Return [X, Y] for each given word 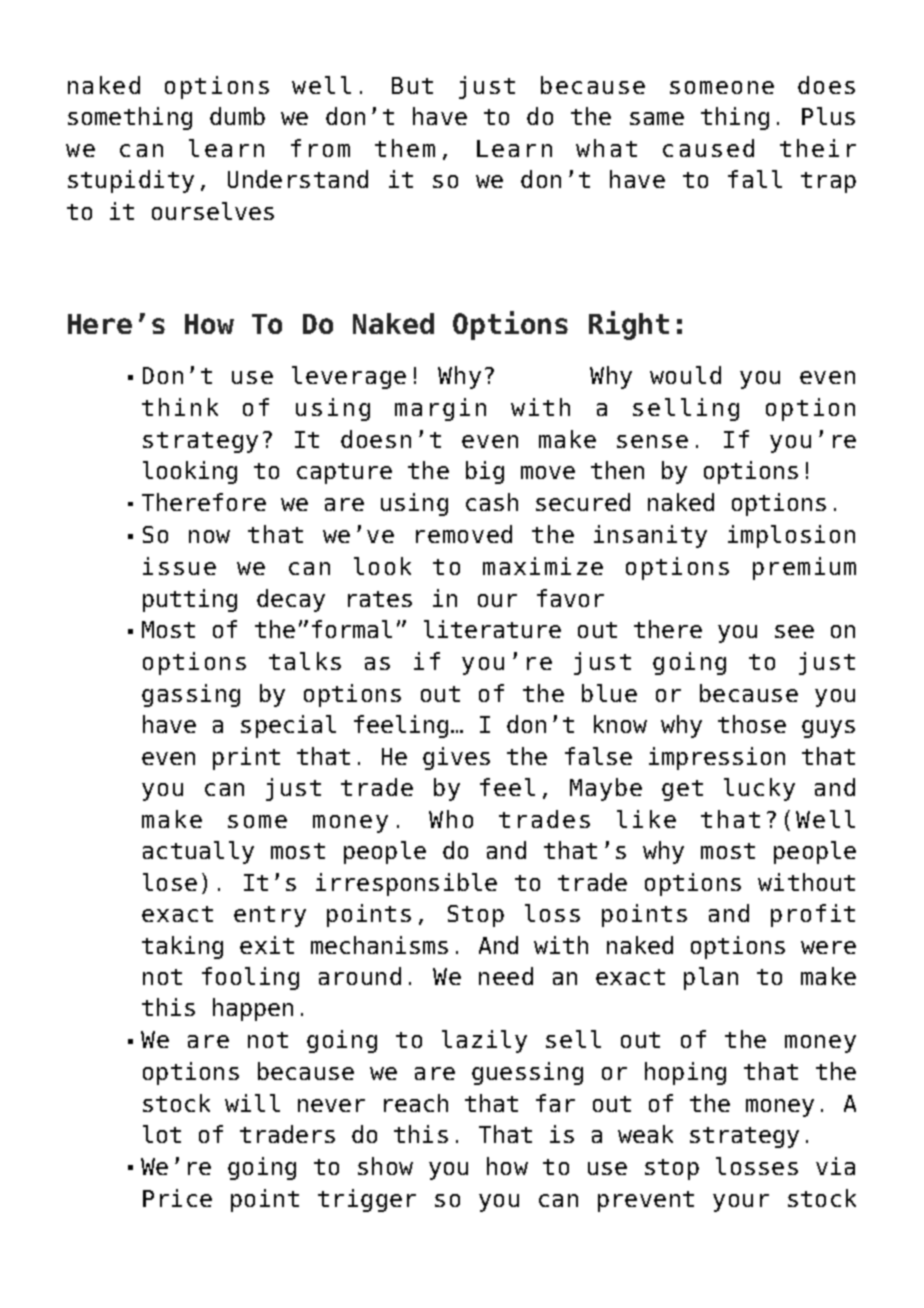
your [741, 1203]
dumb [237, 116]
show [385, 1166]
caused [708, 148]
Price [177, 1198]
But [412, 85]
